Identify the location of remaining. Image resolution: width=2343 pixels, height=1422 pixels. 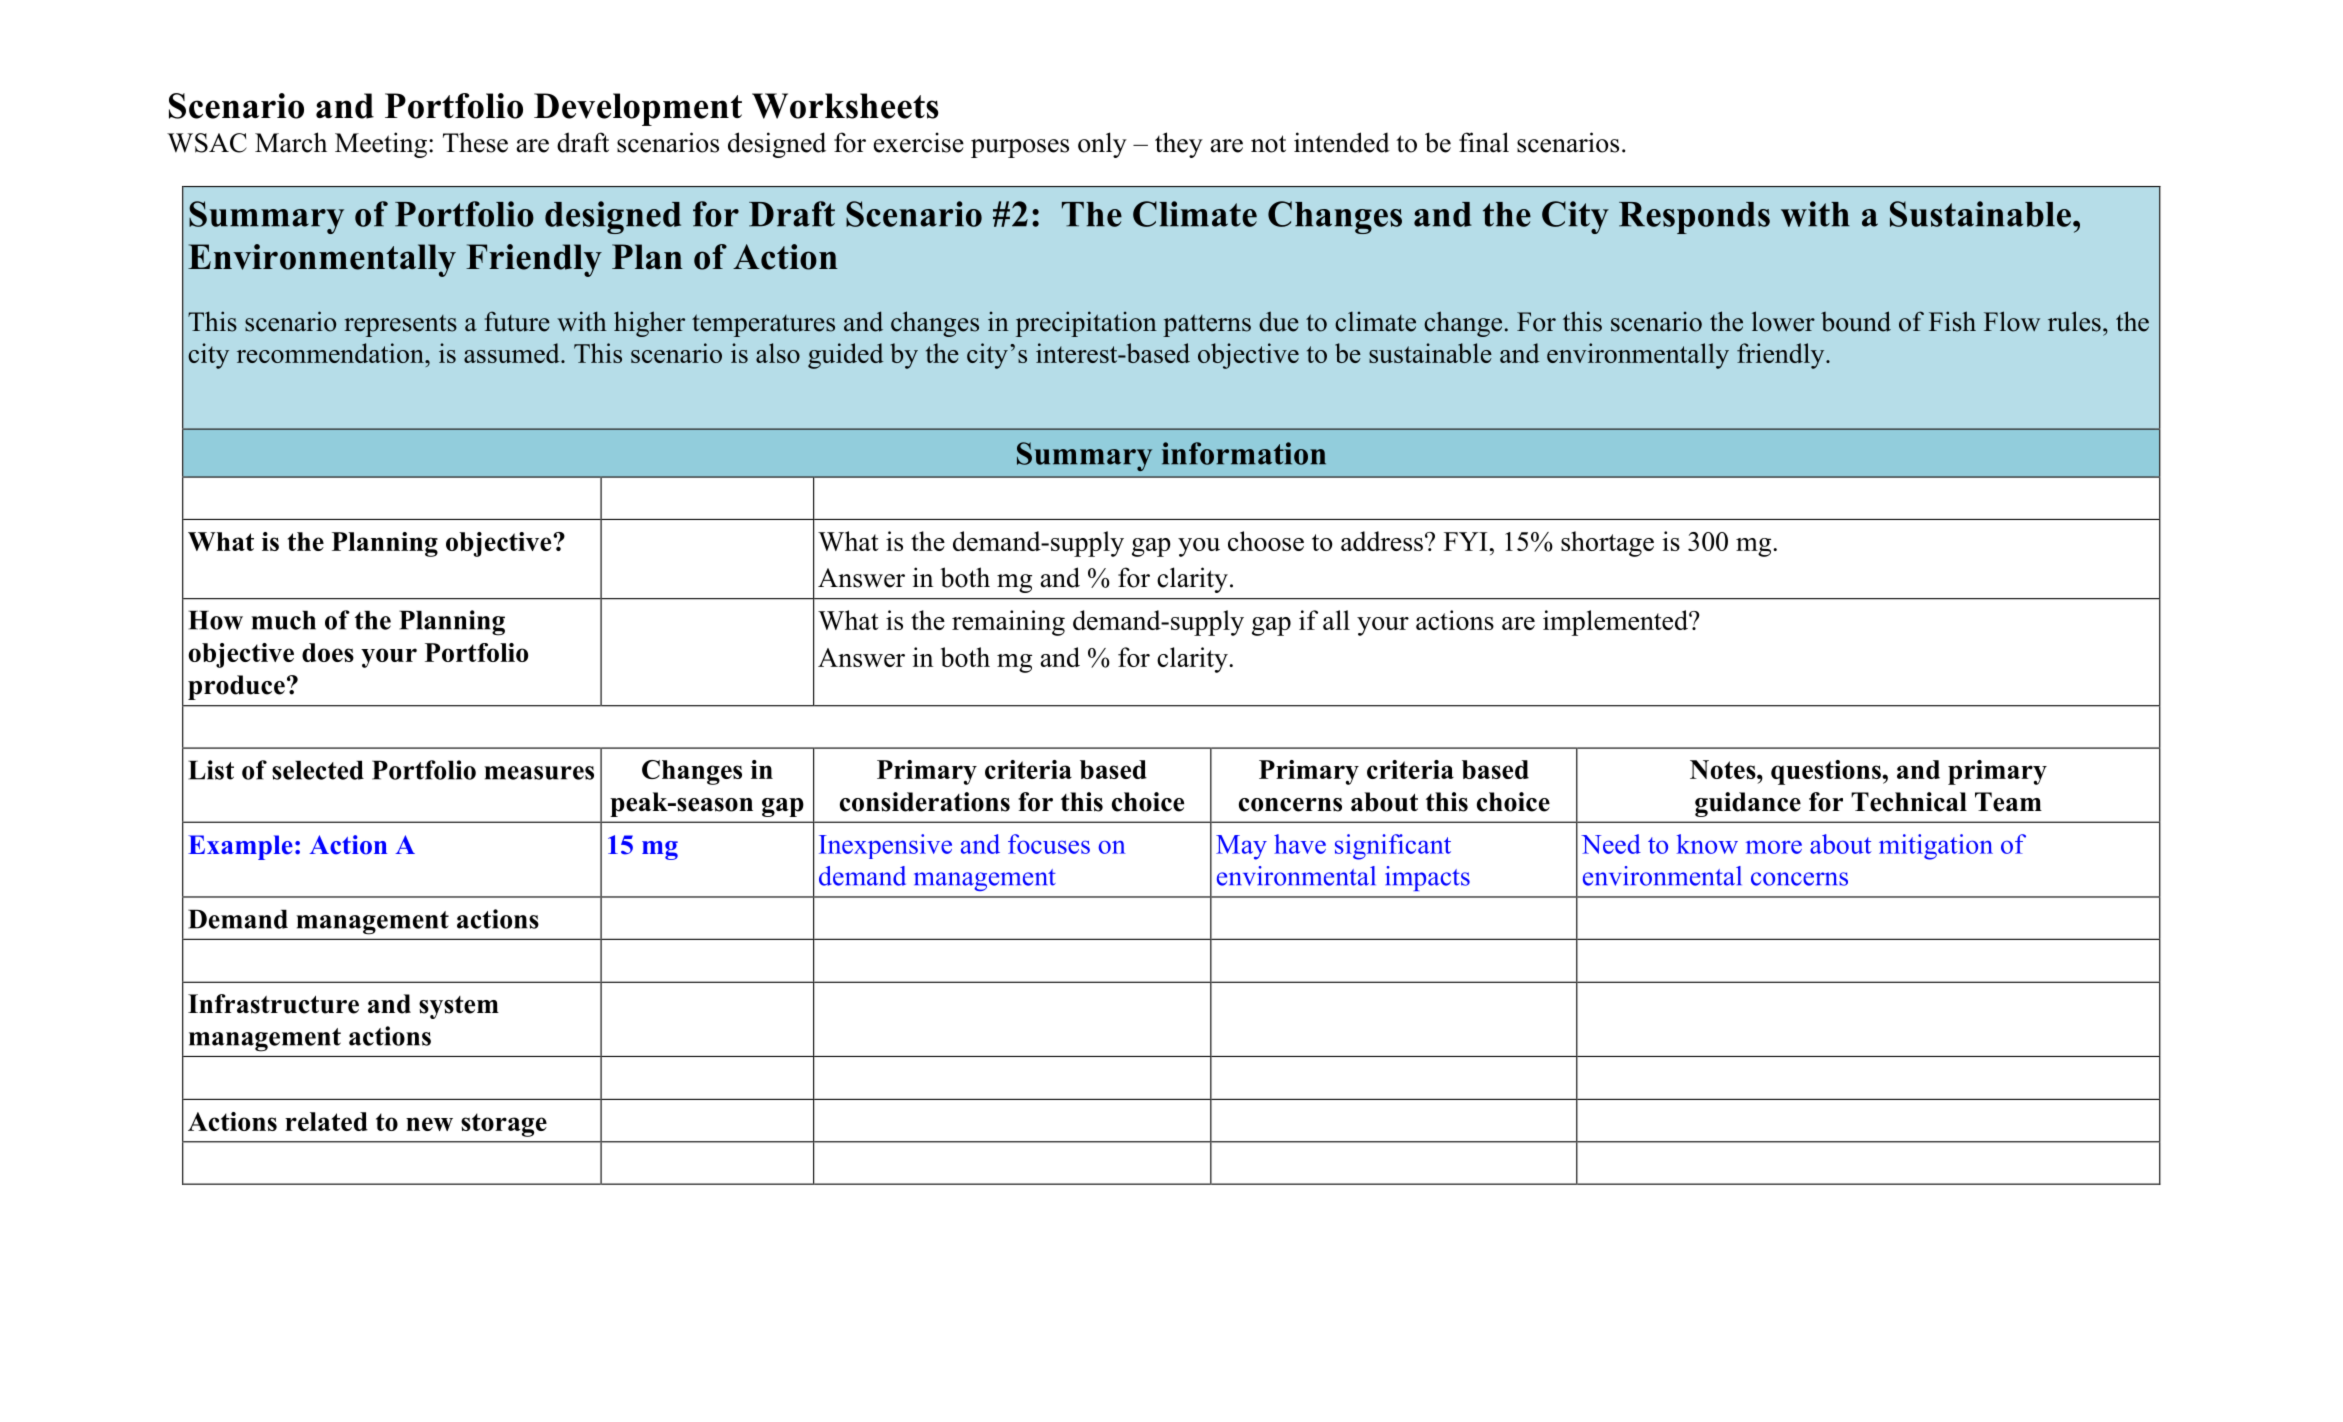
(1008, 623).
